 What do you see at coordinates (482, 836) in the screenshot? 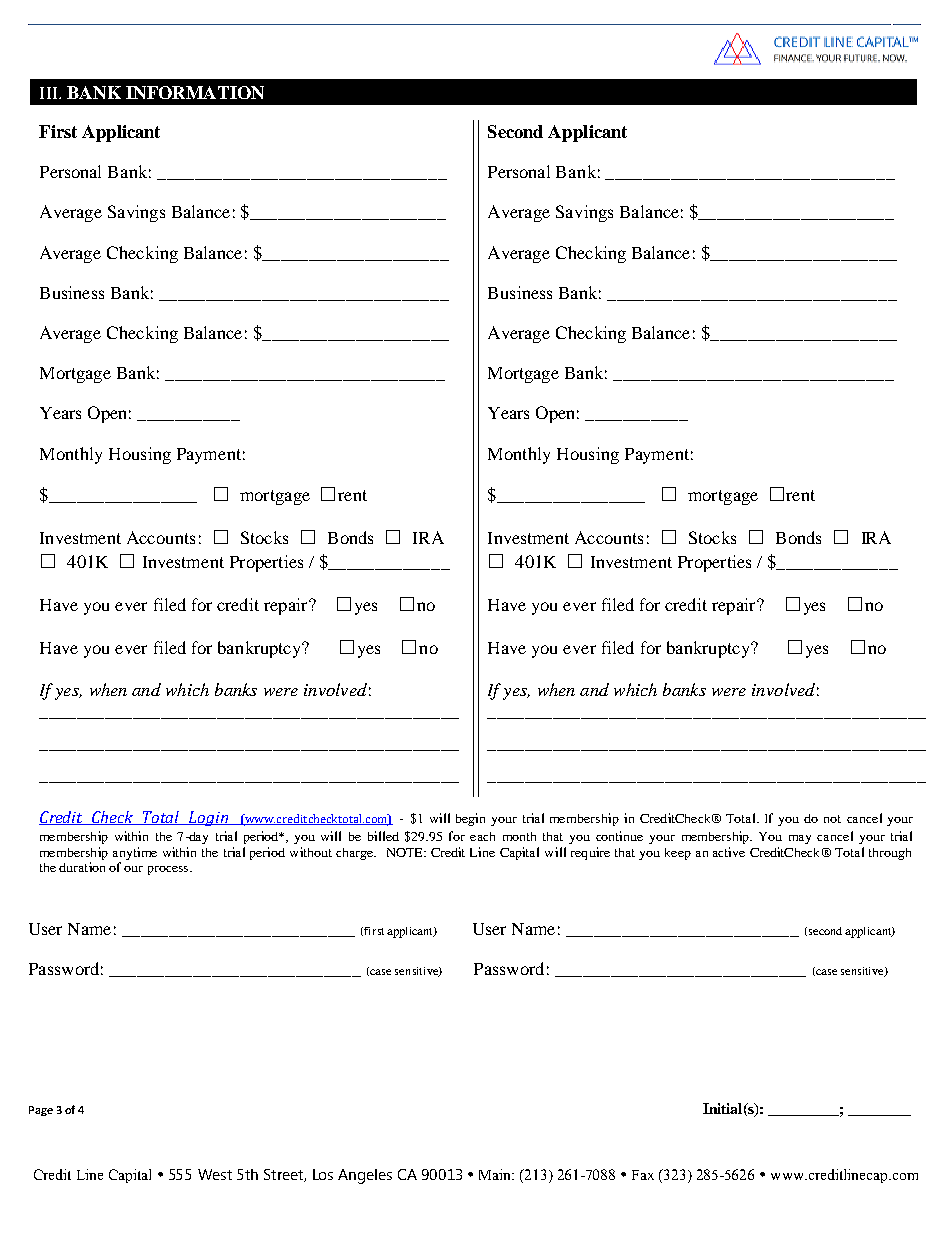
I see `each` at bounding box center [482, 836].
